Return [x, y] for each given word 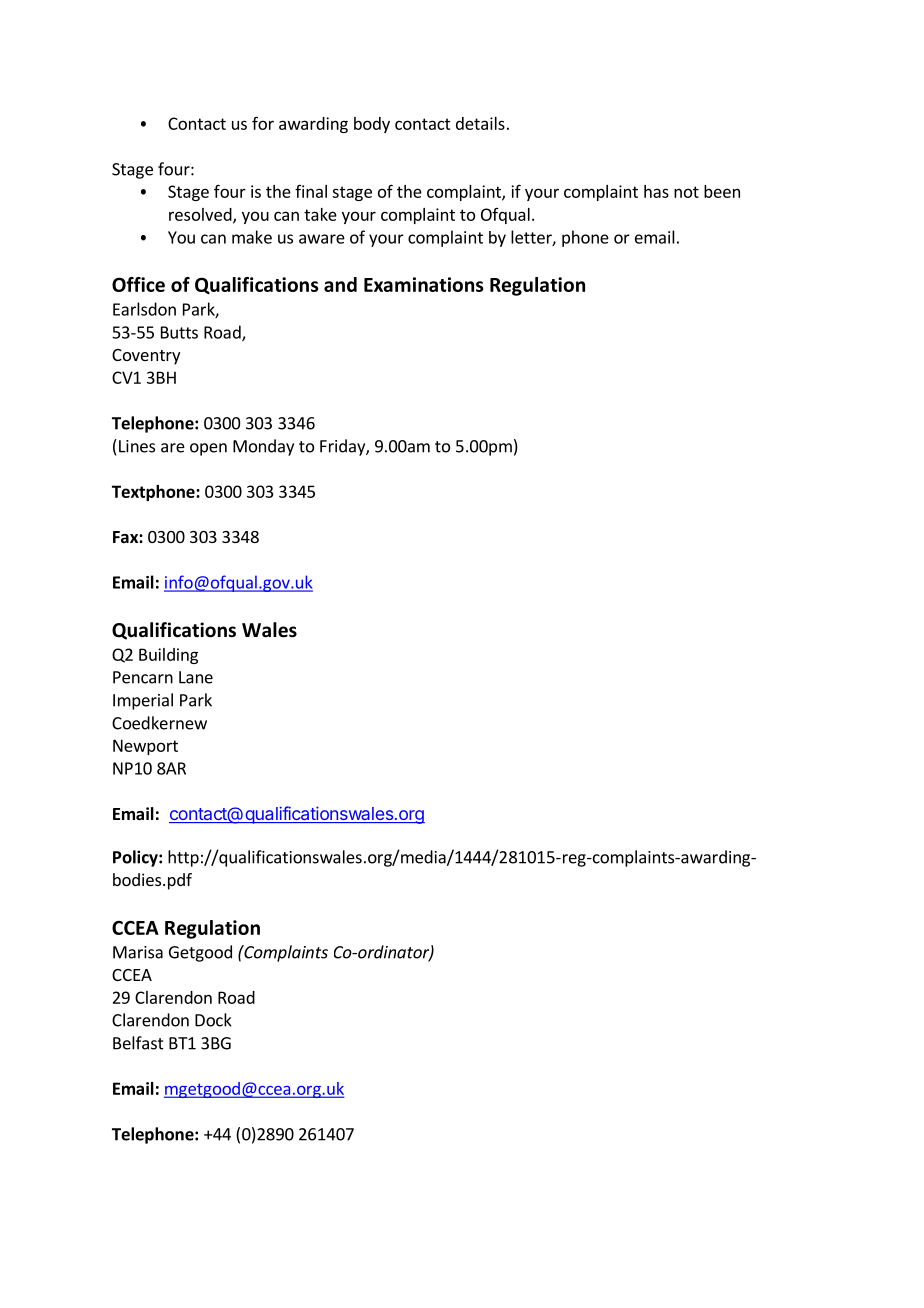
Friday [343, 447]
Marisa [138, 952]
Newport [145, 747]
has [656, 191]
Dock [213, 1020]
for [263, 123]
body [372, 125]
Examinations [424, 284]
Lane [196, 677]
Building [168, 656]
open [208, 449]
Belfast [138, 1043]
